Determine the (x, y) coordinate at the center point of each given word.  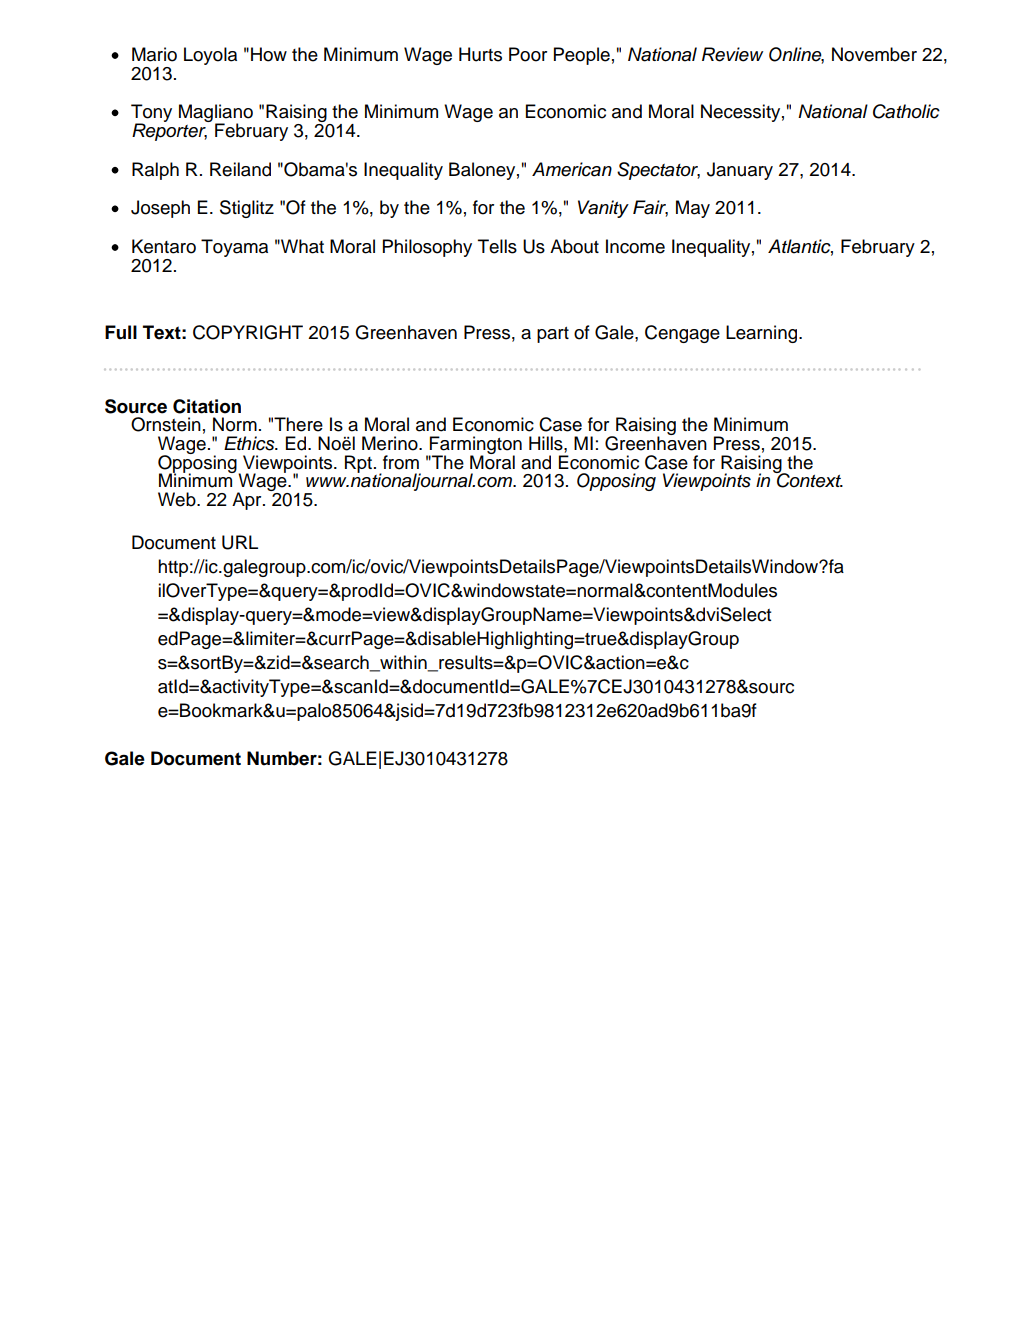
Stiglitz (247, 209)
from (401, 462)
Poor (528, 54)
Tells (497, 246)
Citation (207, 406)
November (874, 54)
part (553, 335)
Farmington (475, 446)
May (693, 209)
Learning (763, 334)
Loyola (210, 56)
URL (240, 542)
